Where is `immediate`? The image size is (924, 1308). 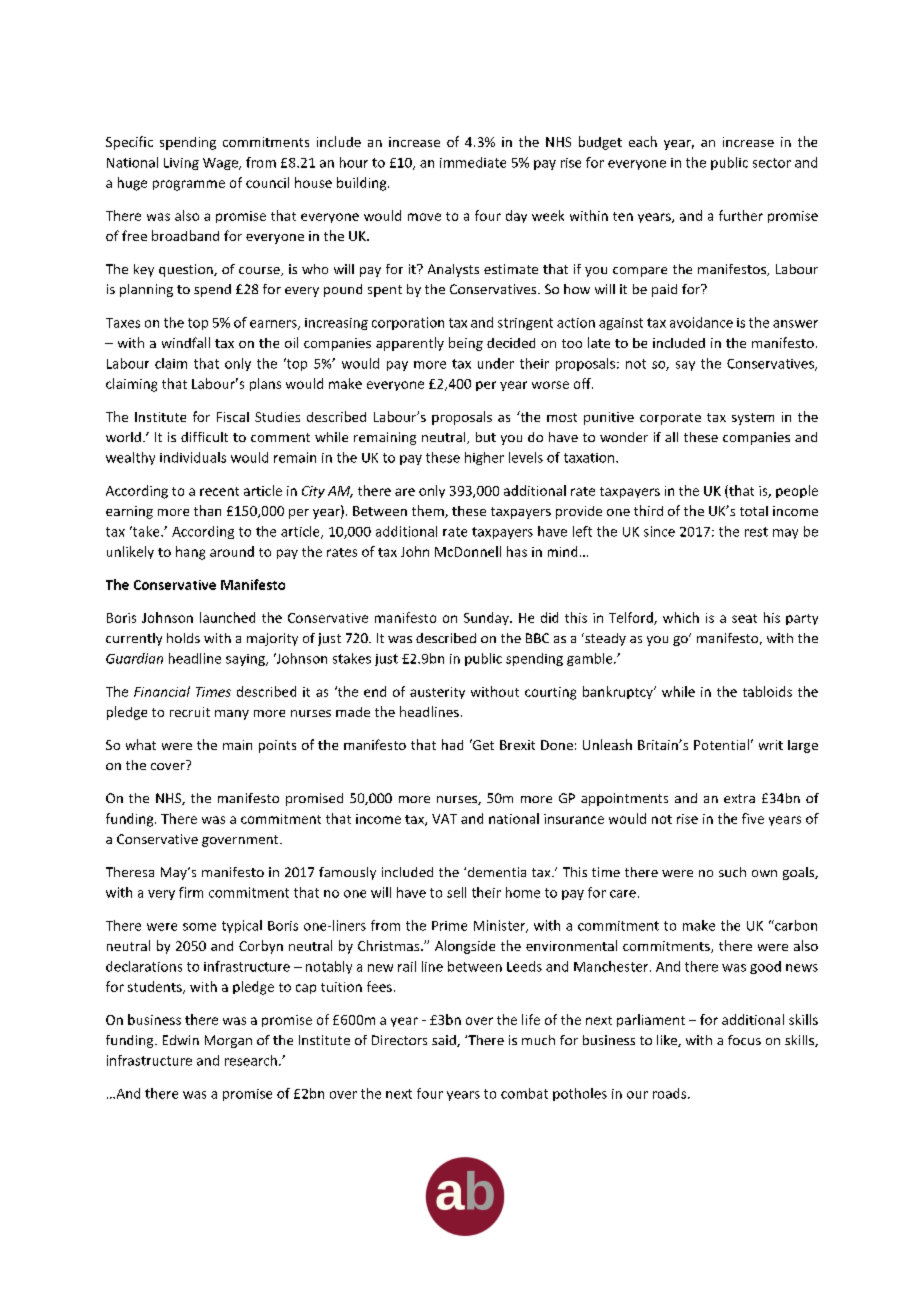
immediate is located at coordinates (473, 162).
